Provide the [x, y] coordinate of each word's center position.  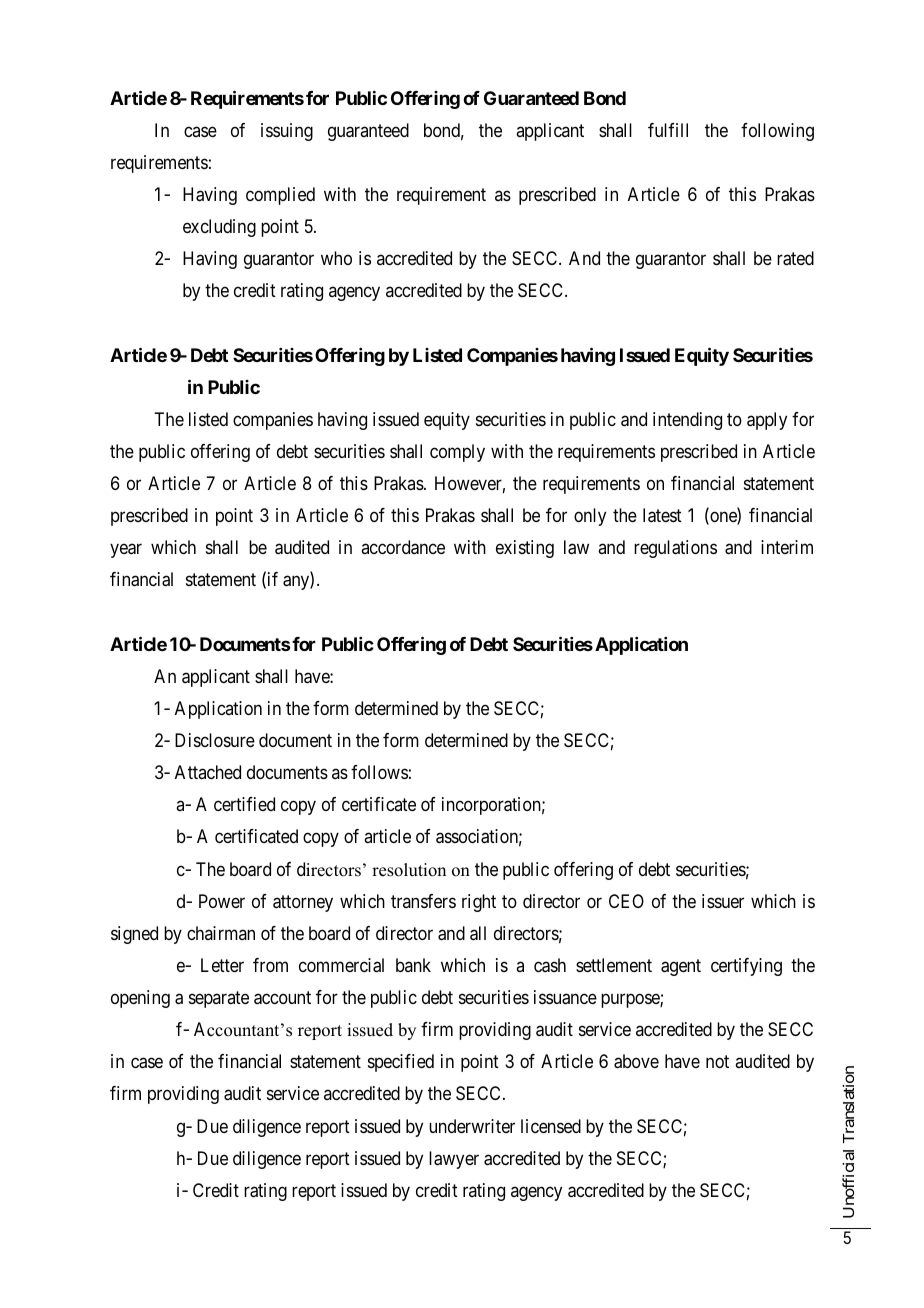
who [336, 258]
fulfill [668, 130]
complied [280, 196]
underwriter [472, 1126]
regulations [675, 549]
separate [219, 999]
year [126, 551]
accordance [403, 547]
